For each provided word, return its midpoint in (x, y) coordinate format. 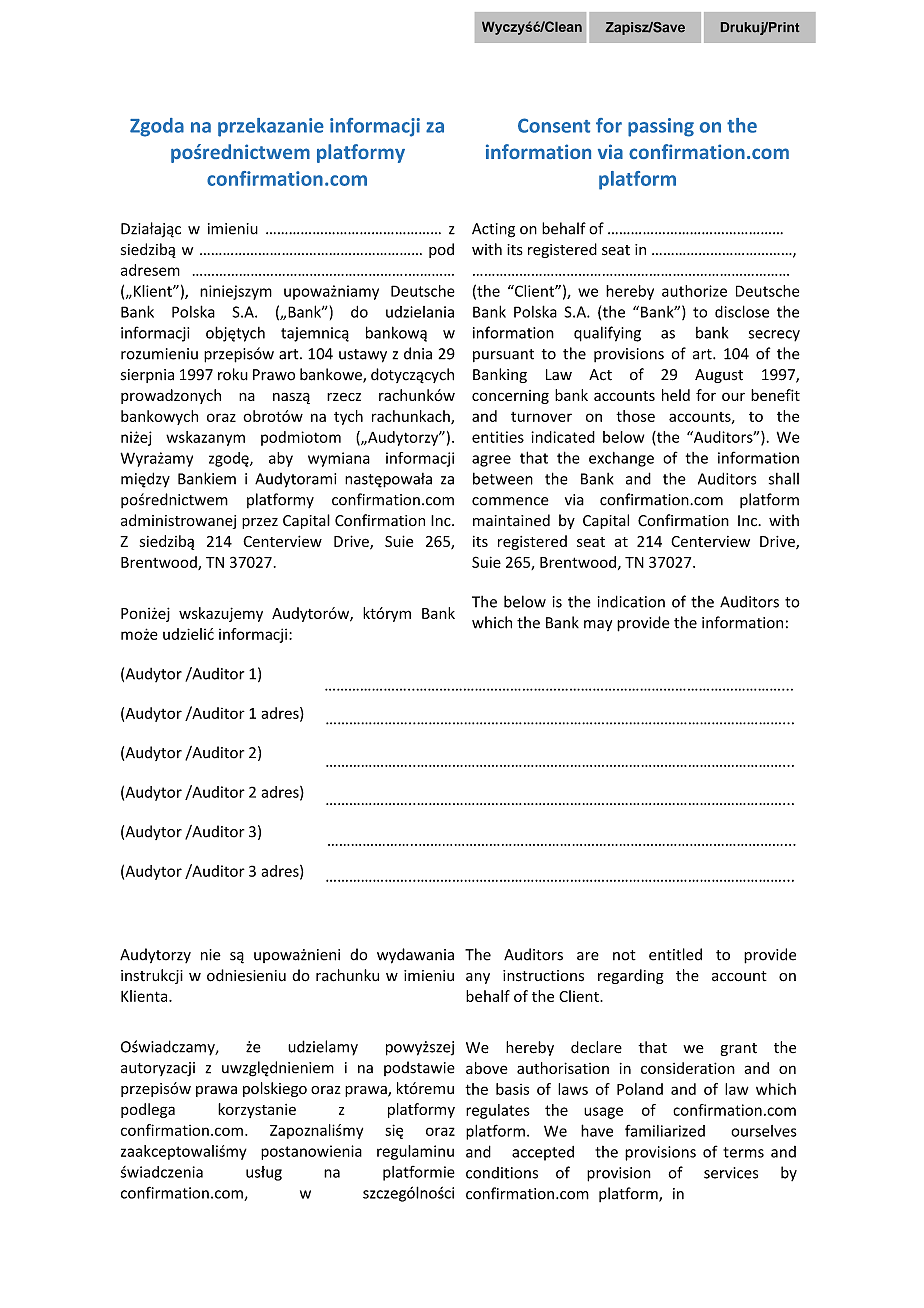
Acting (493, 230)
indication (631, 601)
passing (661, 127)
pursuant (503, 355)
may (598, 625)
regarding (631, 976)
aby (281, 459)
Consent (554, 125)
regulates (498, 1111)
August (719, 376)
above (487, 1068)
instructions (543, 976)
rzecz (344, 396)
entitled (675, 954)
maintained (511, 520)
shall (784, 479)
